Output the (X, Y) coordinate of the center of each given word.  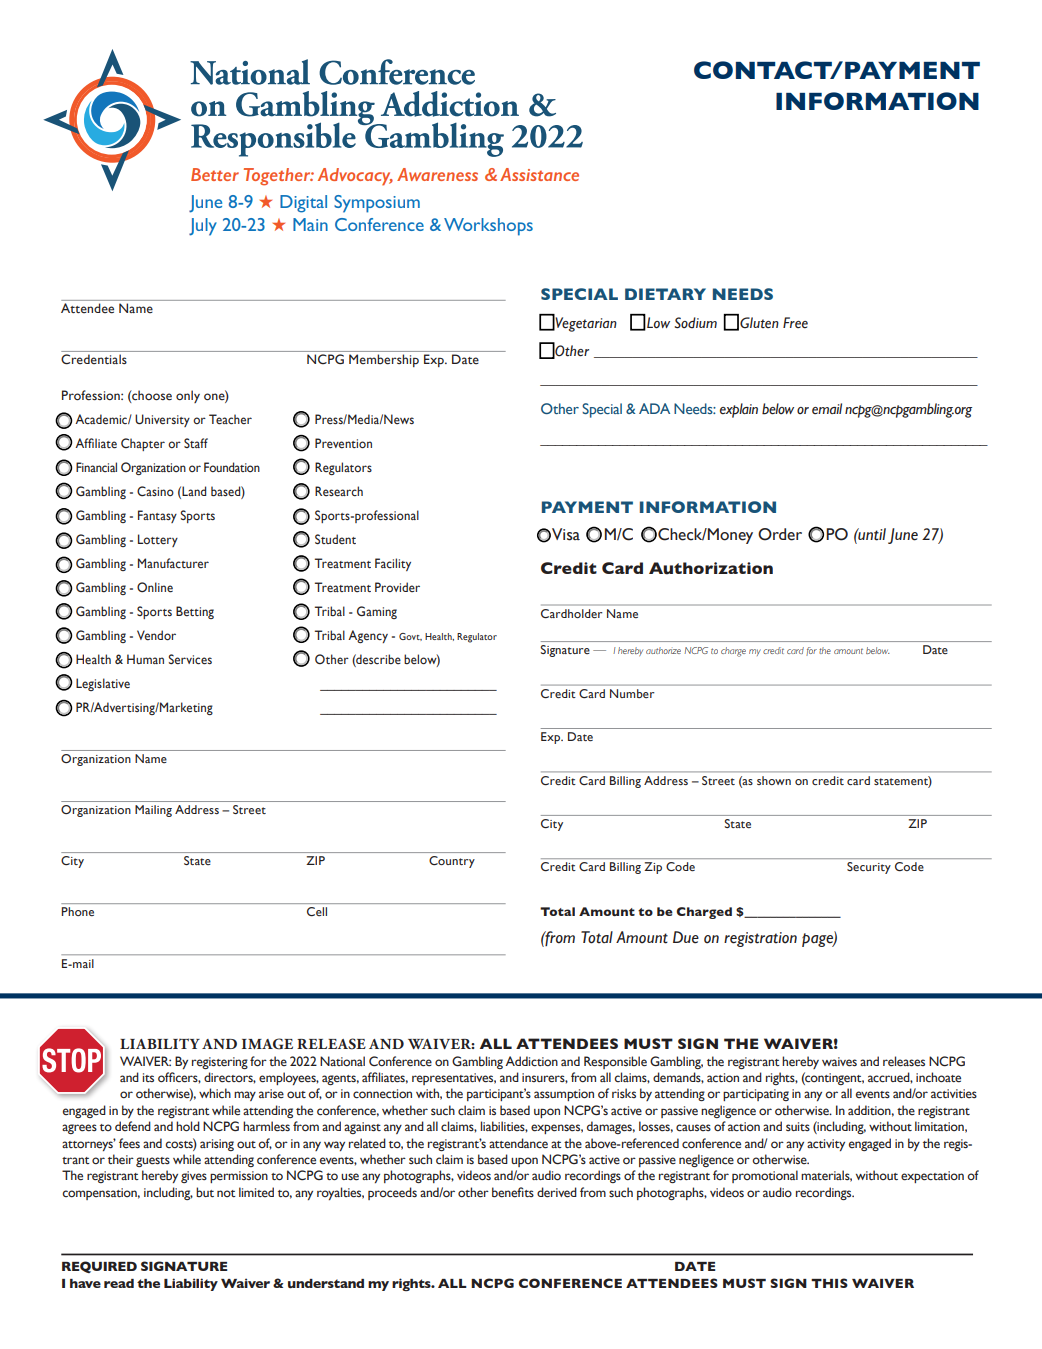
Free (795, 322)
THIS (829, 1283)
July (203, 227)
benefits (513, 1192)
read (119, 1283)
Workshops (488, 227)
